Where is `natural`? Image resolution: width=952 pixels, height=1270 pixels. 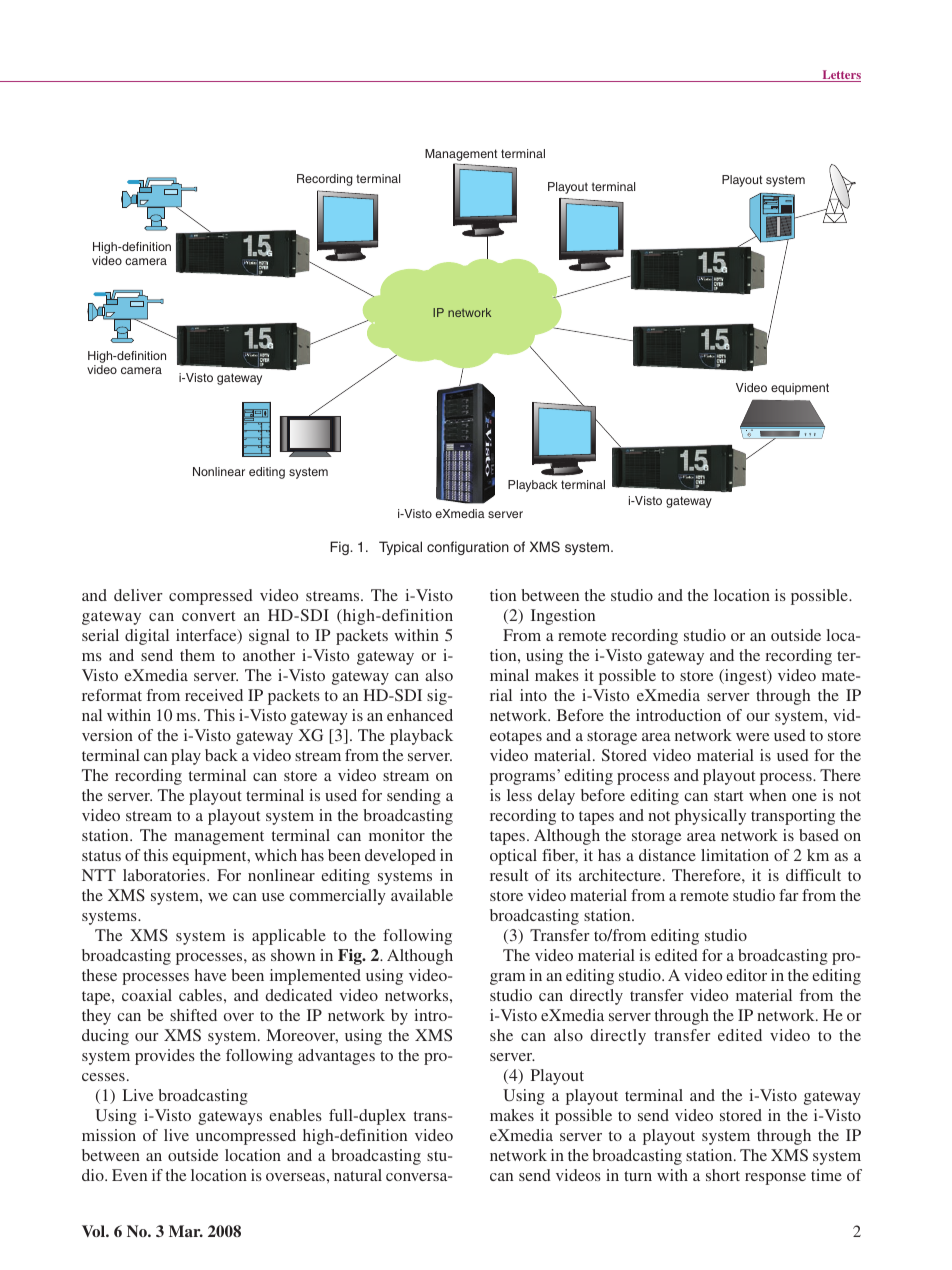
natural is located at coordinates (358, 1175).
